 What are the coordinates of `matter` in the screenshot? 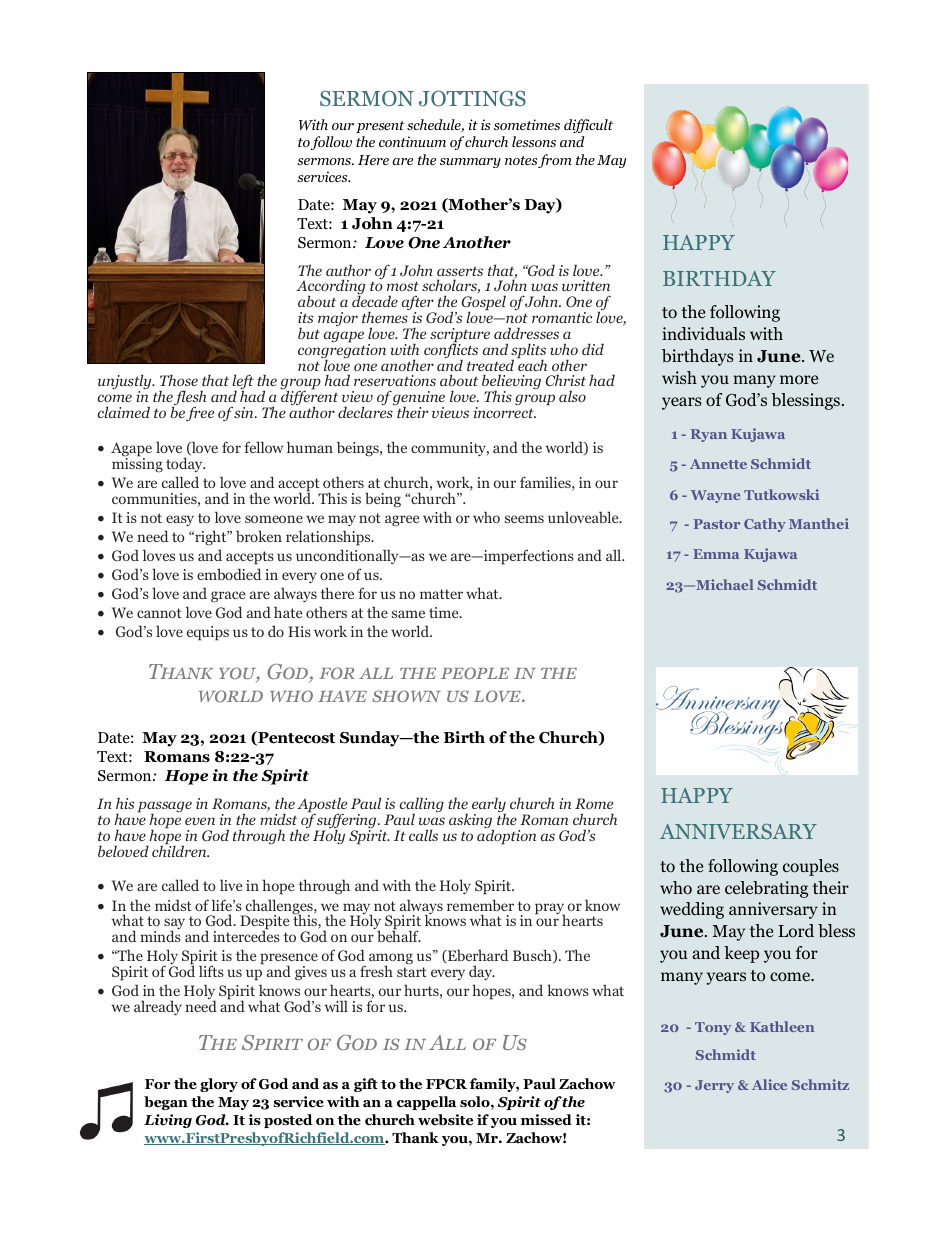 It's located at (441, 594).
